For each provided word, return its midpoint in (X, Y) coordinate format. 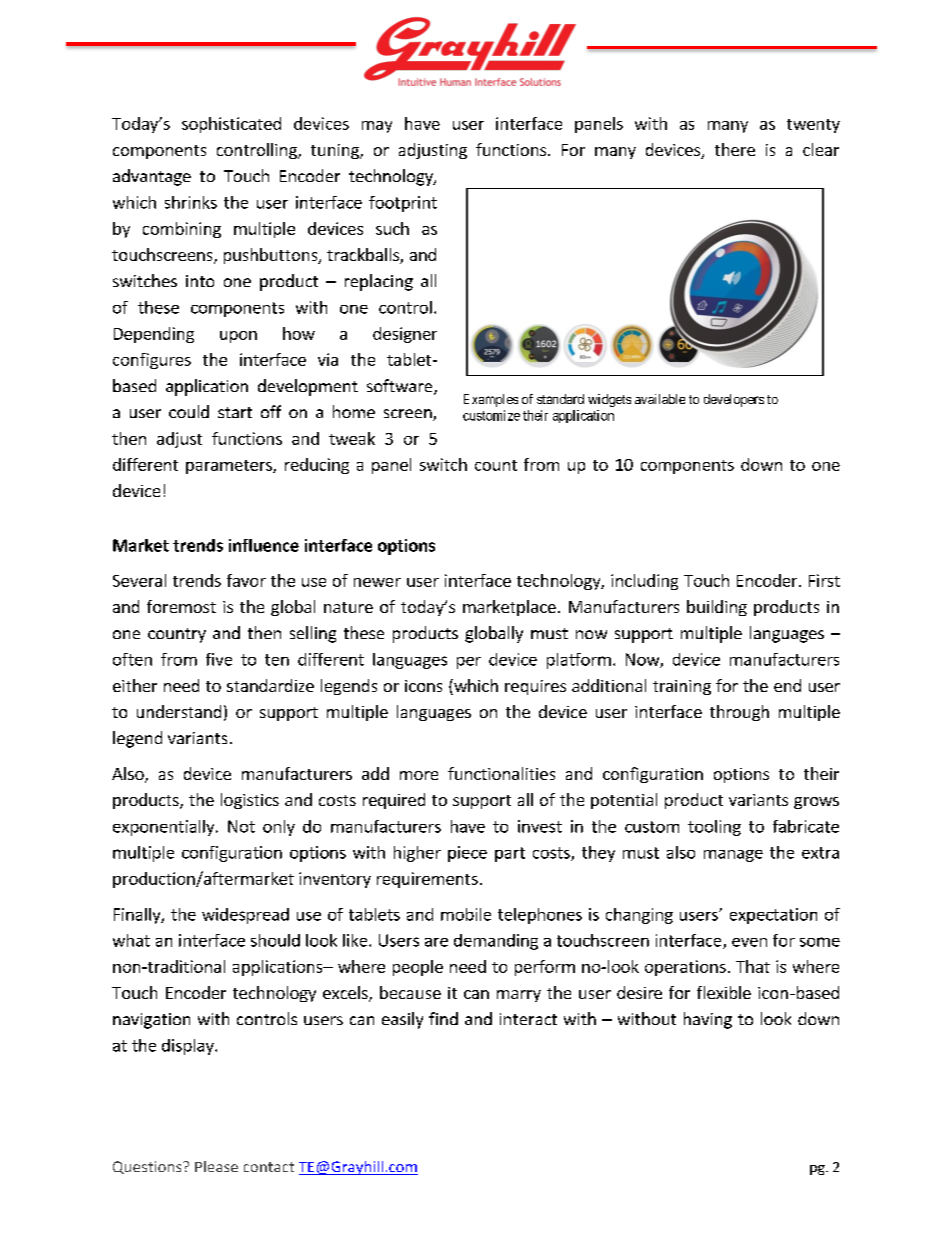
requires (535, 687)
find (443, 1018)
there (735, 149)
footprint (403, 204)
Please (216, 1166)
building (717, 608)
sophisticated (231, 125)
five (219, 659)
